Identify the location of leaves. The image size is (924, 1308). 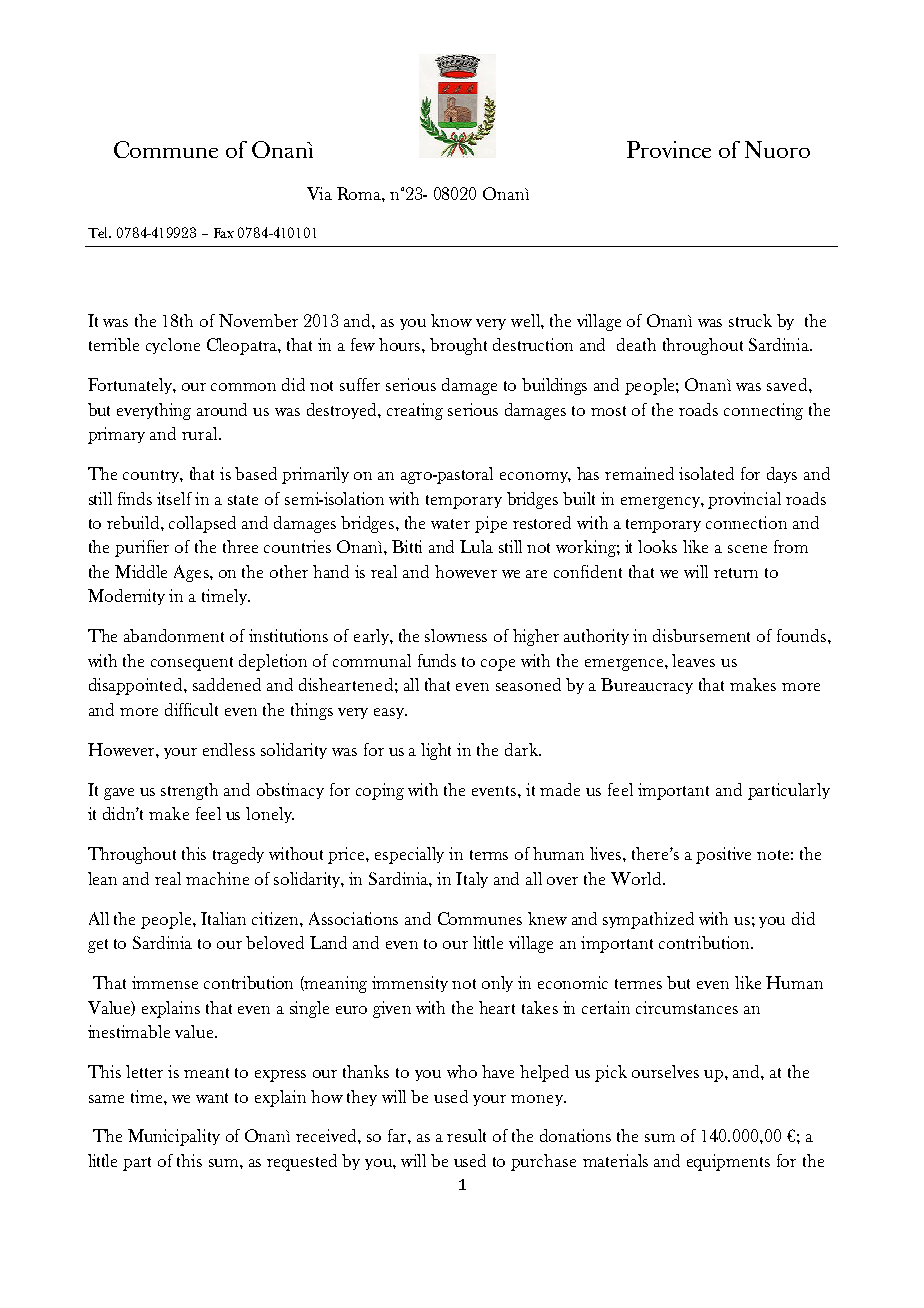
(693, 660).
